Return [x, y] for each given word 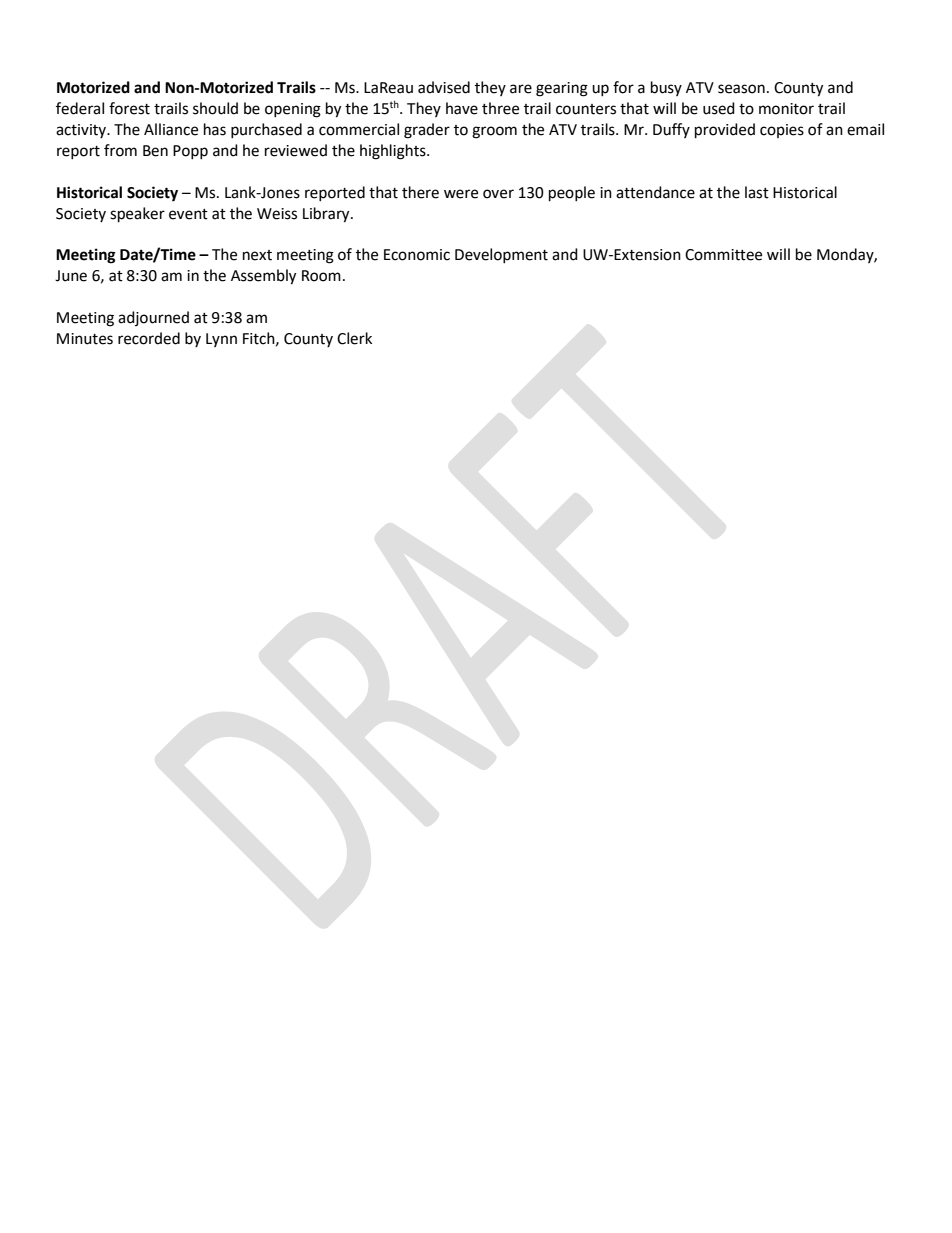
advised [444, 87]
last [757, 192]
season [741, 89]
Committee [723, 255]
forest [129, 108]
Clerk [354, 338]
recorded [149, 338]
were [461, 194]
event [188, 214]
